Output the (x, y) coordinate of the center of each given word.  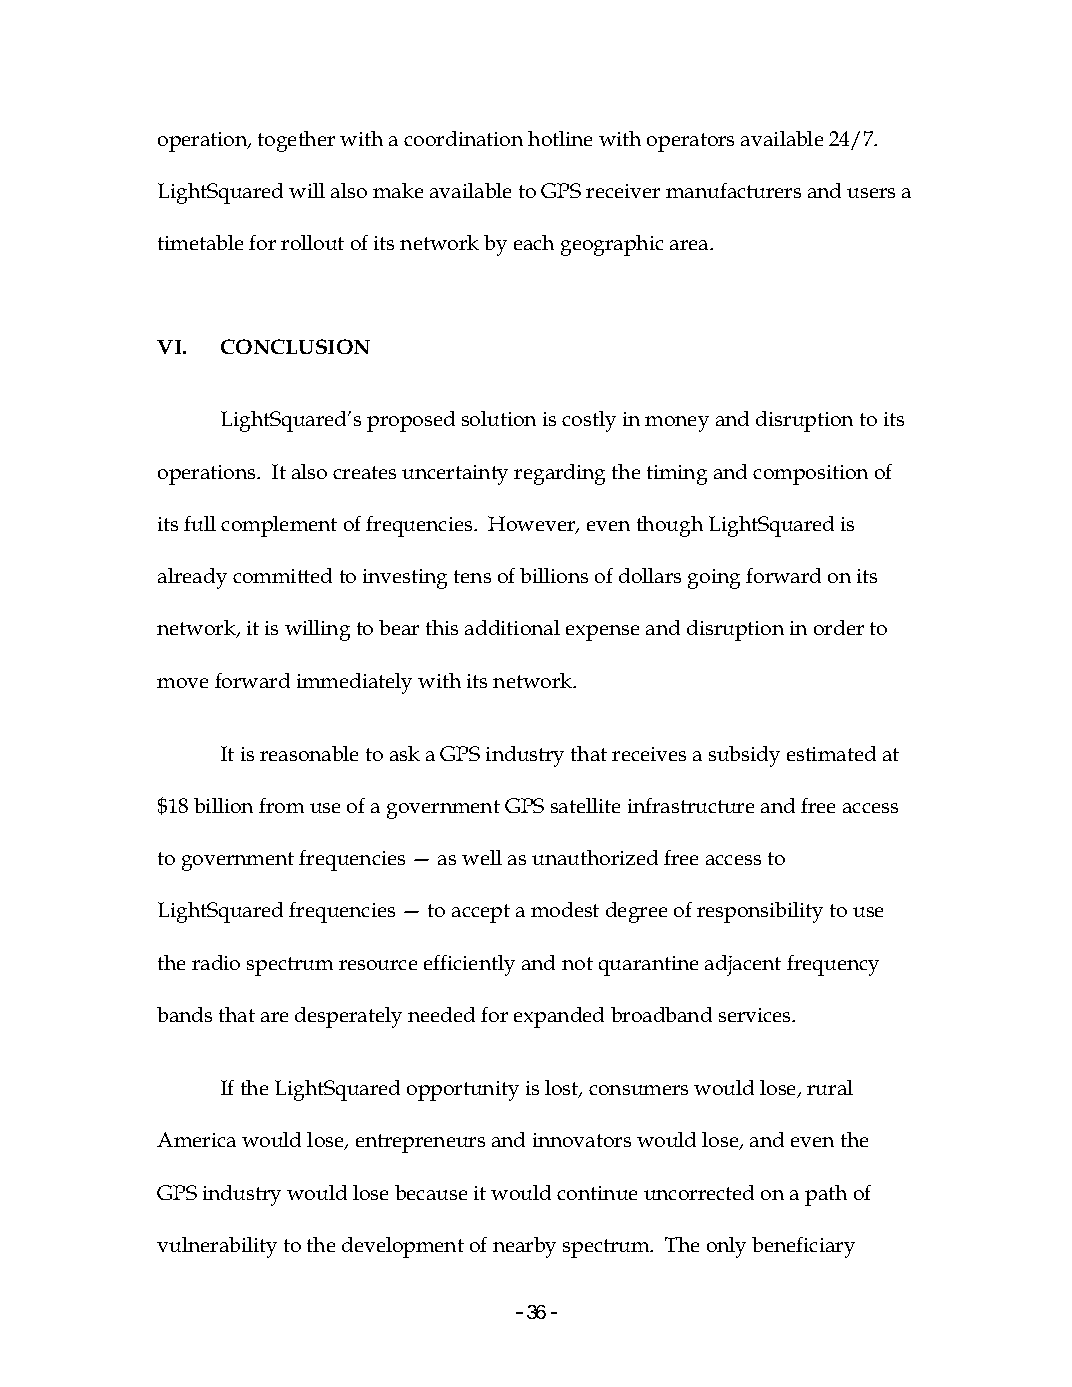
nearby (524, 1247)
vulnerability (217, 1247)
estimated (831, 753)
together (296, 141)
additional (512, 627)
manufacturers (733, 190)
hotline (560, 138)
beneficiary (803, 1247)
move (182, 683)
